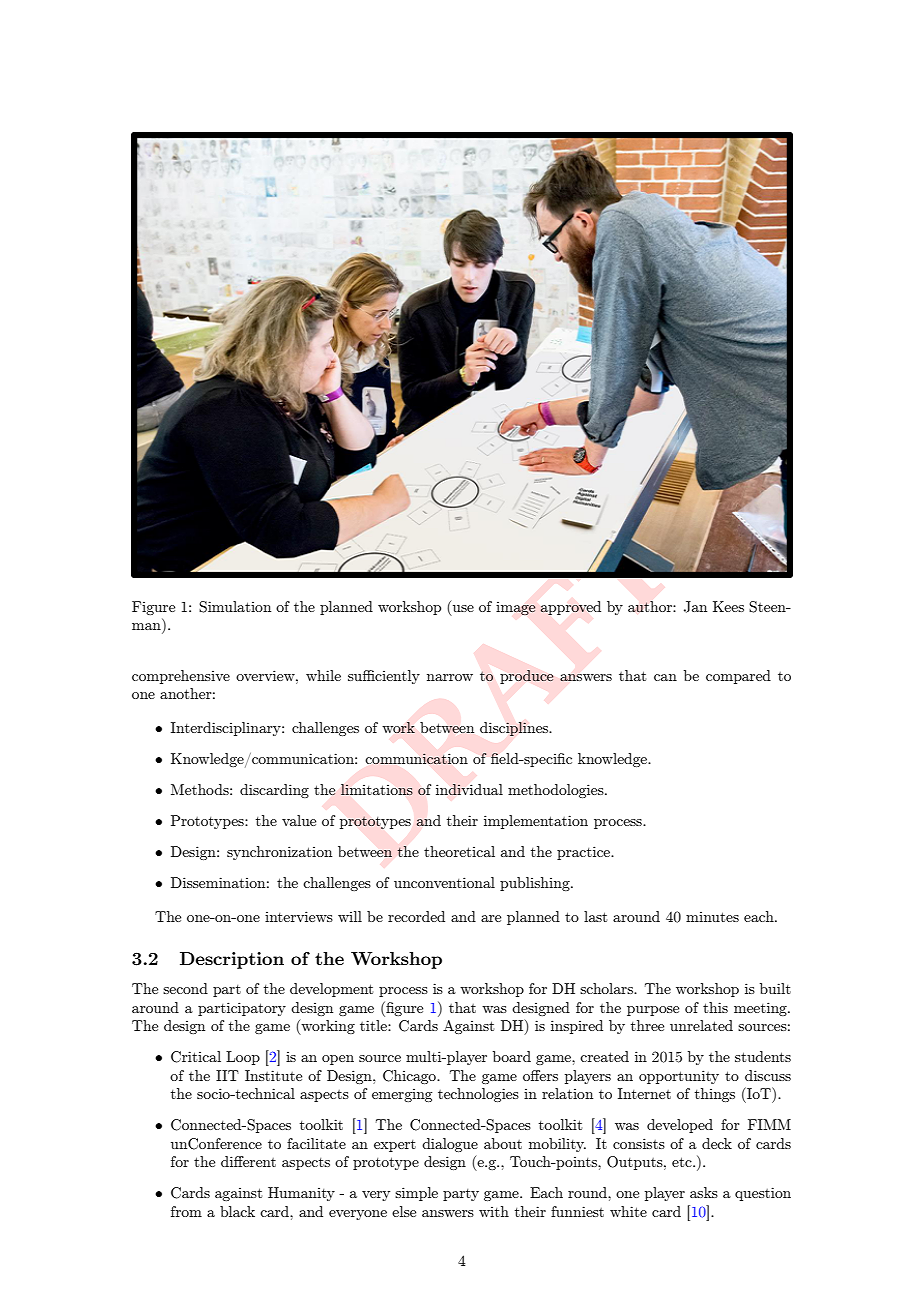 This image has width=924, height=1308. I want to click on Jan, so click(695, 607).
